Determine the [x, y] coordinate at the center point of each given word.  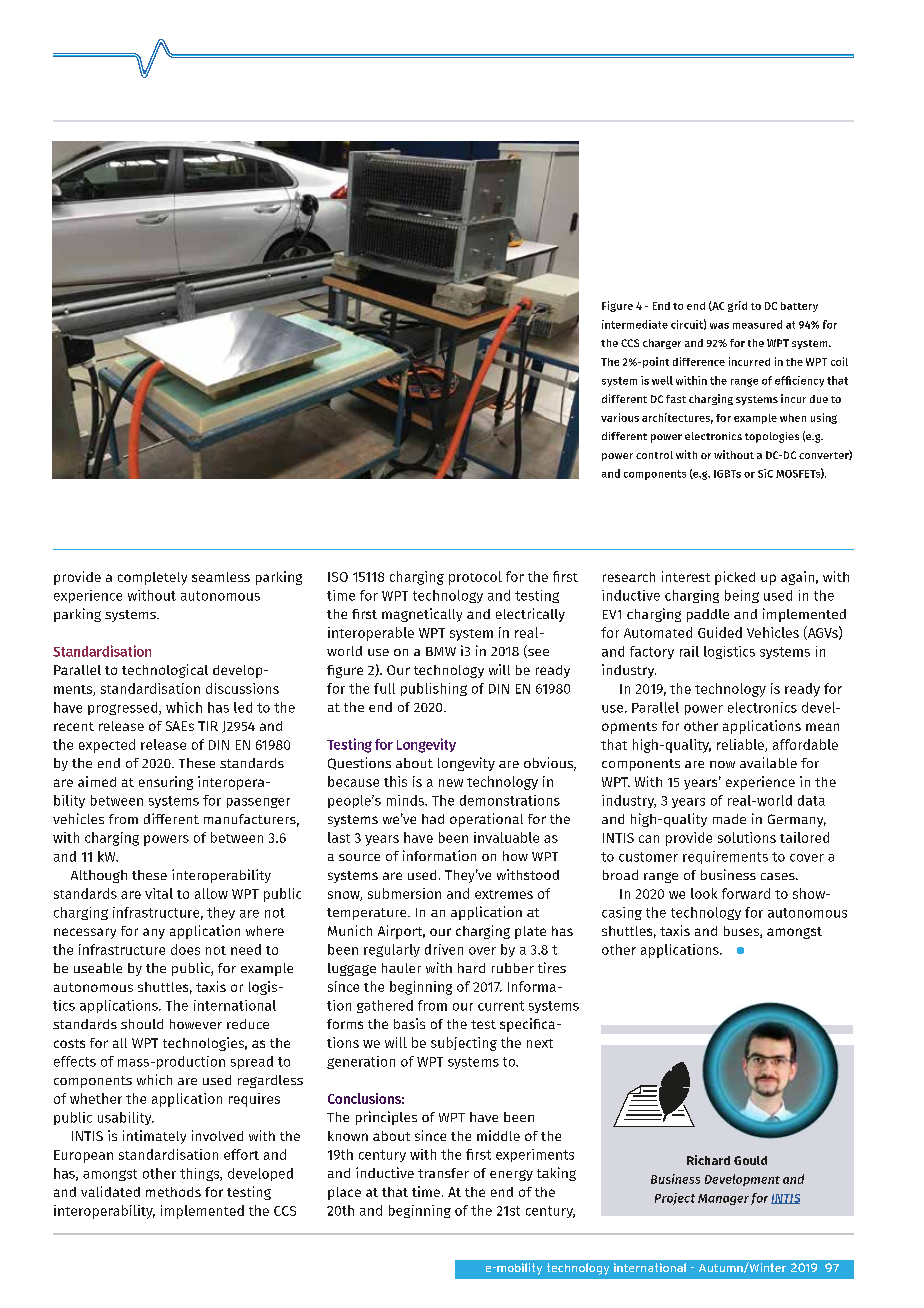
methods [173, 1192]
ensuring [166, 783]
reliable [741, 745]
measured [757, 324]
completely [152, 578]
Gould [750, 1160]
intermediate [635, 324]
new [451, 783]
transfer [443, 1173]
